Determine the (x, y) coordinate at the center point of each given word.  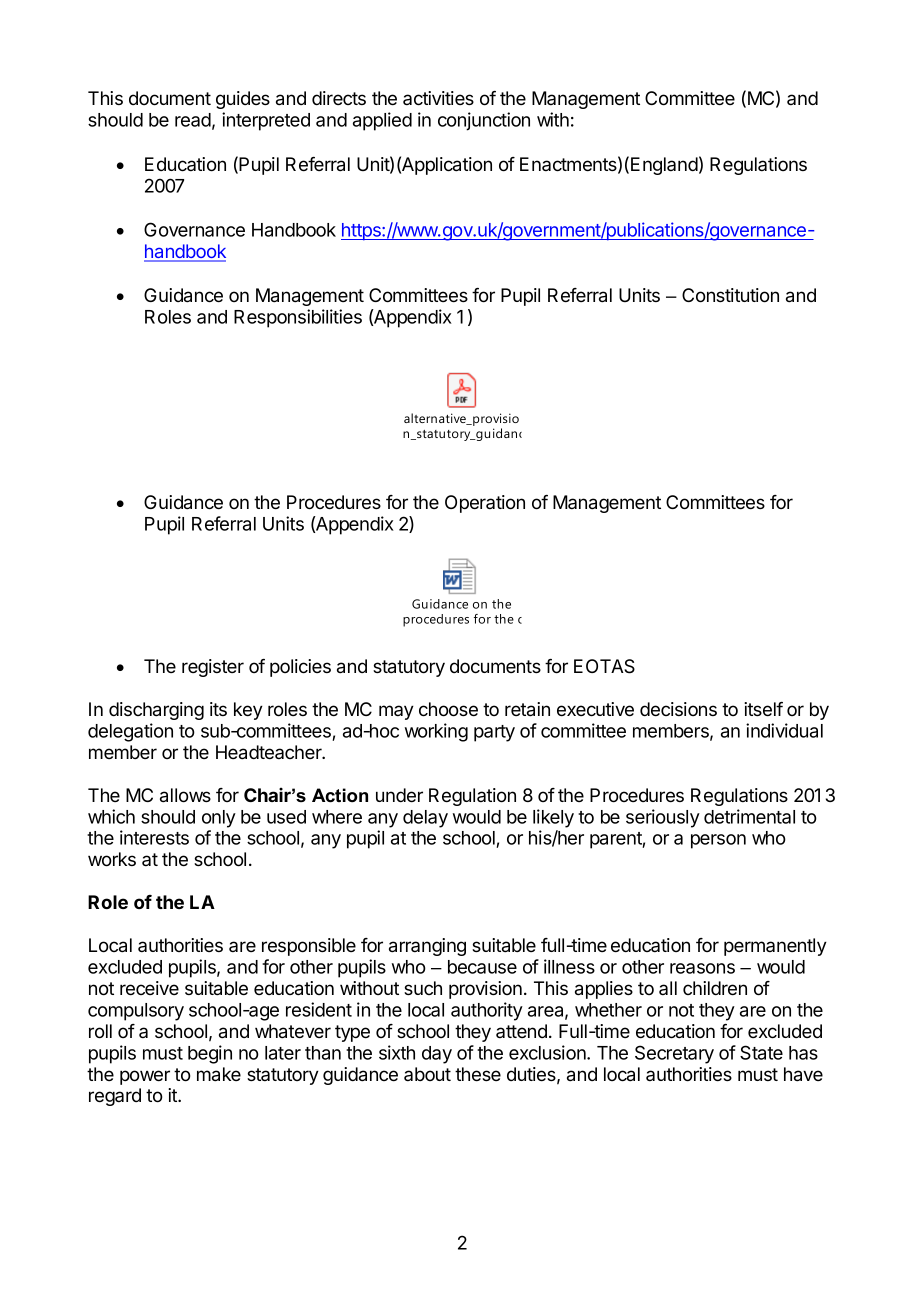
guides (243, 100)
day (437, 1055)
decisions (678, 709)
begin (210, 1054)
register (213, 668)
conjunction (484, 121)
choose (448, 709)
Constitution (730, 295)
